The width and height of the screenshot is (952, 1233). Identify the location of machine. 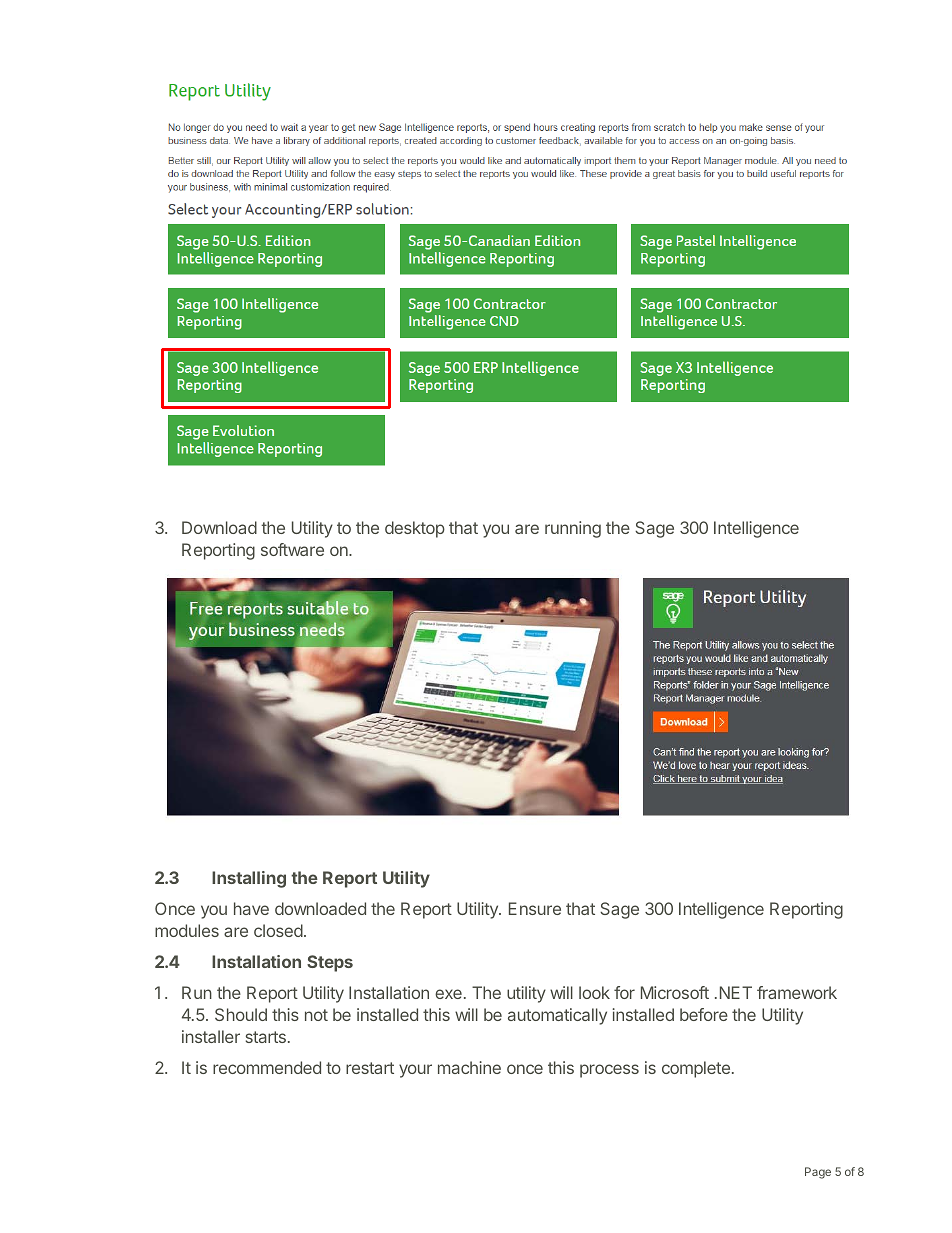
(469, 1067).
